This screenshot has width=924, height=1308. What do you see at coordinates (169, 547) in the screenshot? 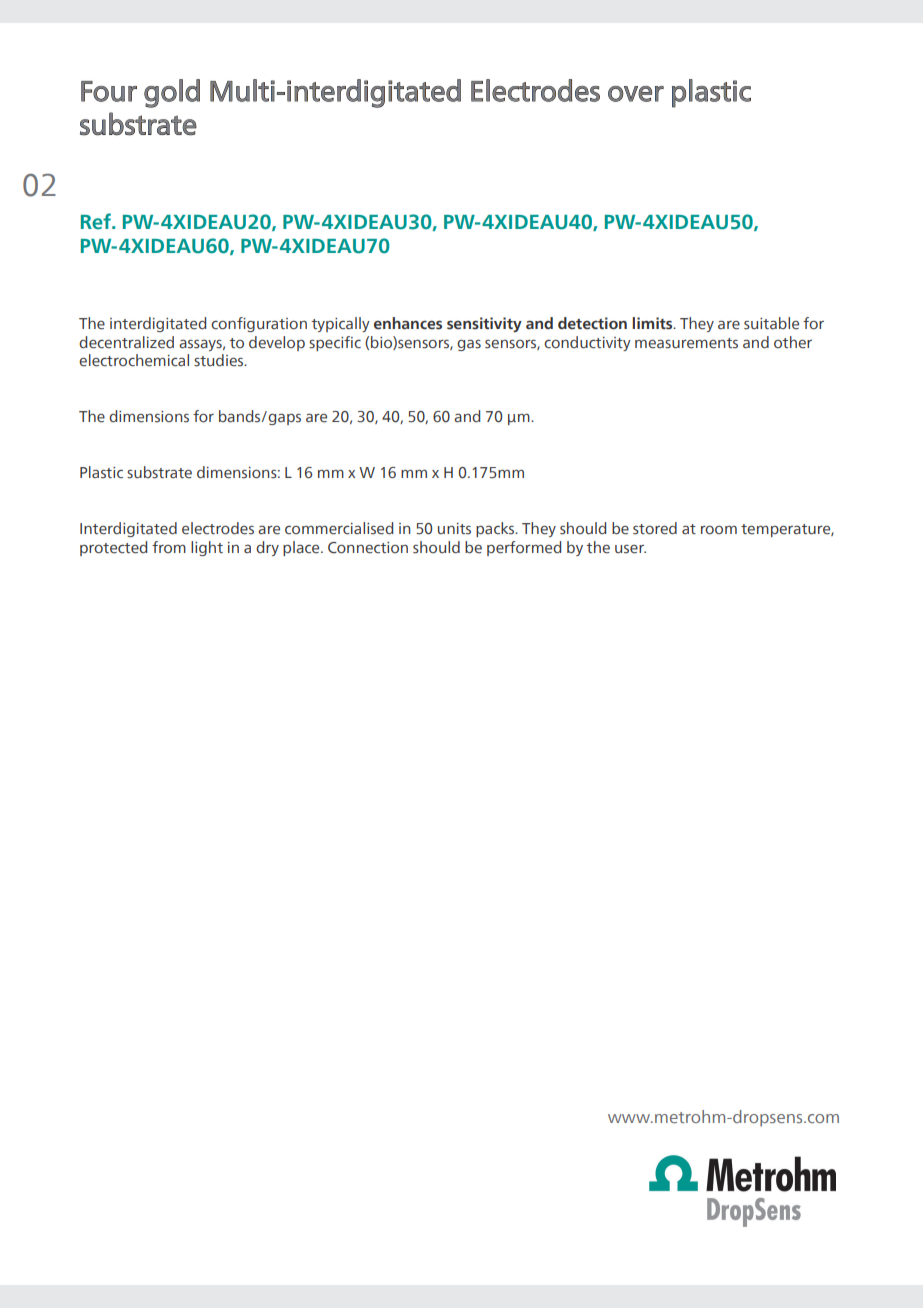
I see `from` at bounding box center [169, 547].
